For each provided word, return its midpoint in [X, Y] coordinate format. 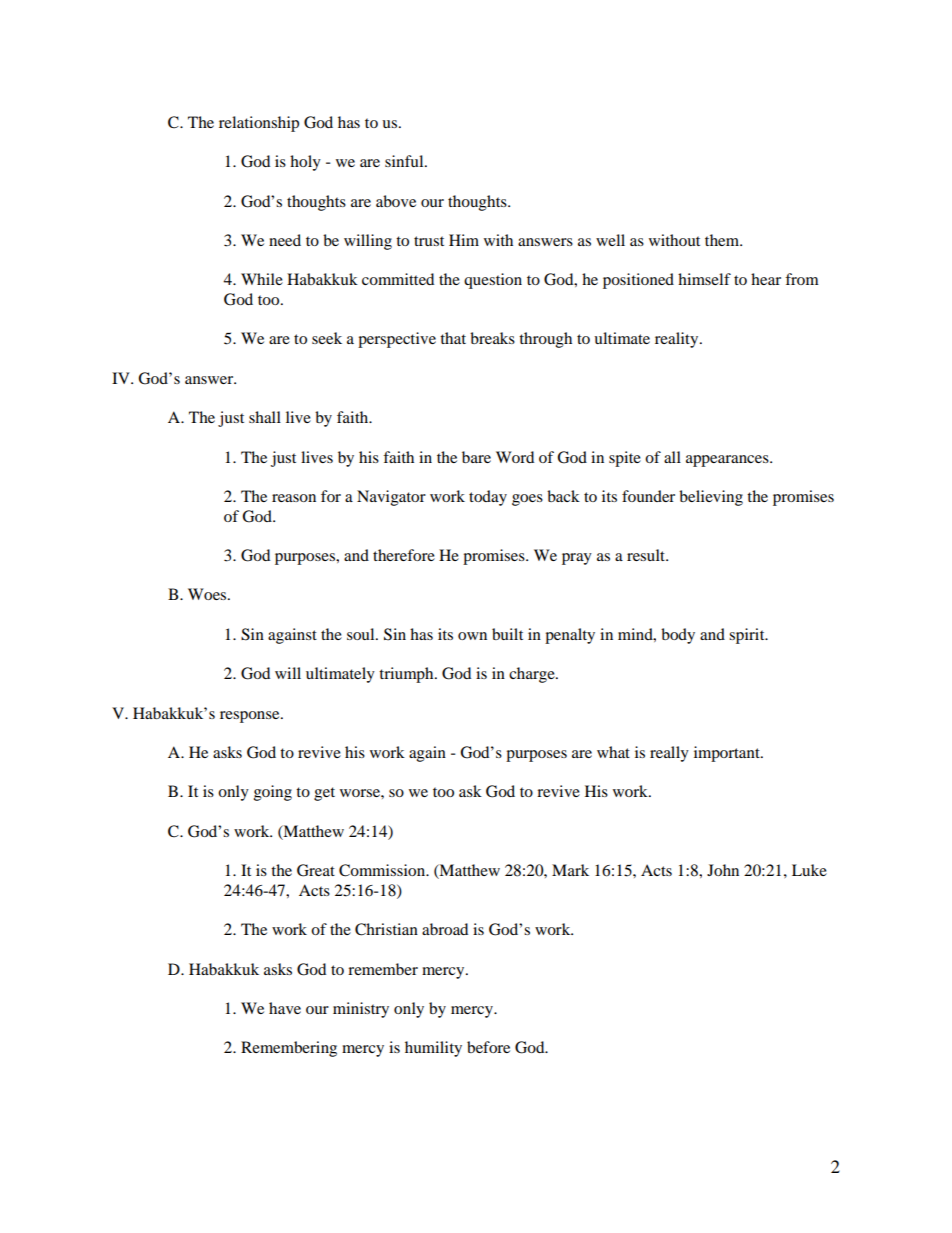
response [251, 717]
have [285, 1008]
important [728, 754]
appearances [728, 461]
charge [533, 675]
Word [515, 457]
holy [305, 163]
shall [265, 417]
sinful [405, 161]
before [488, 1047]
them [723, 240]
